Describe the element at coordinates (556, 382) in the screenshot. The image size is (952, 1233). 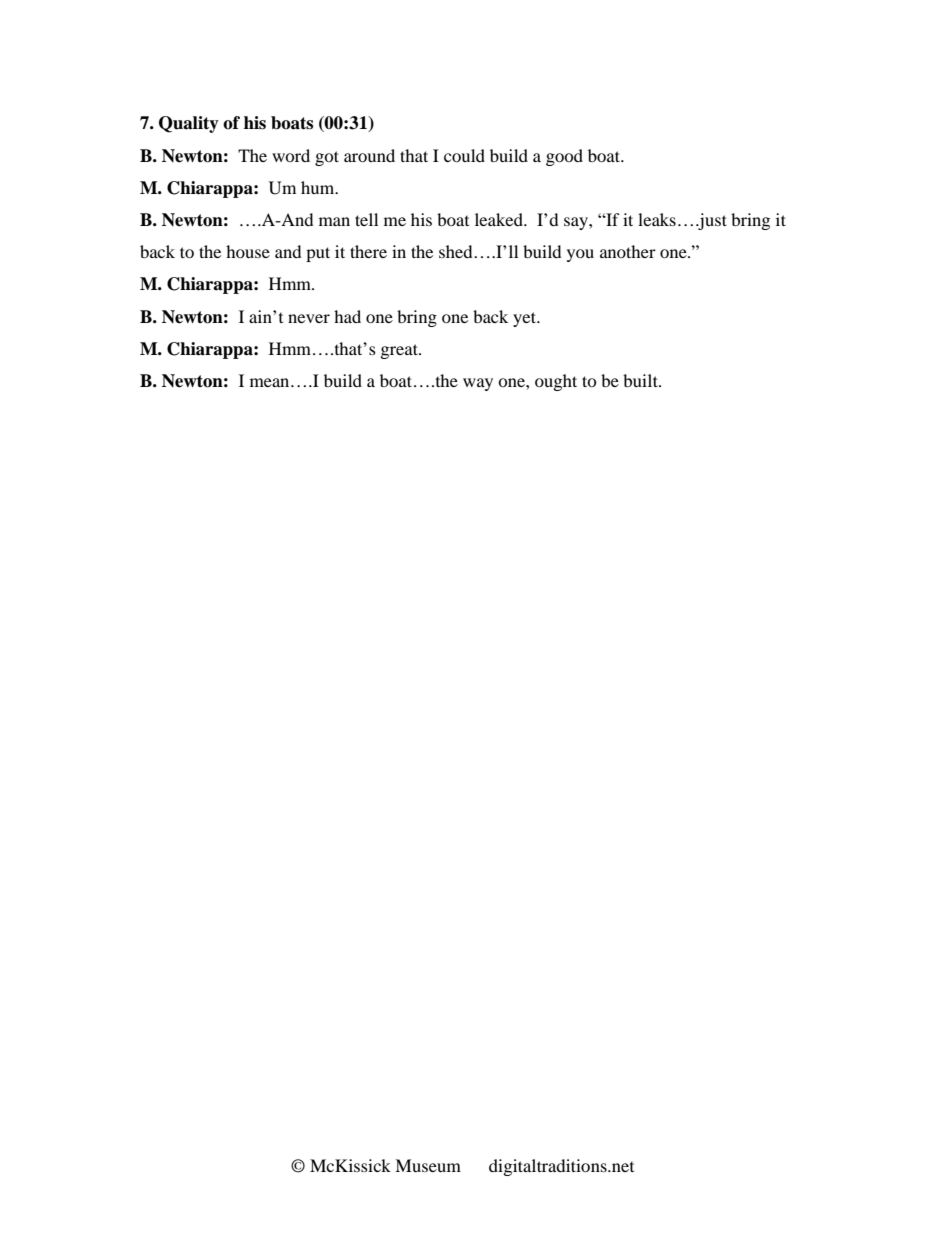
I see `ought` at that location.
